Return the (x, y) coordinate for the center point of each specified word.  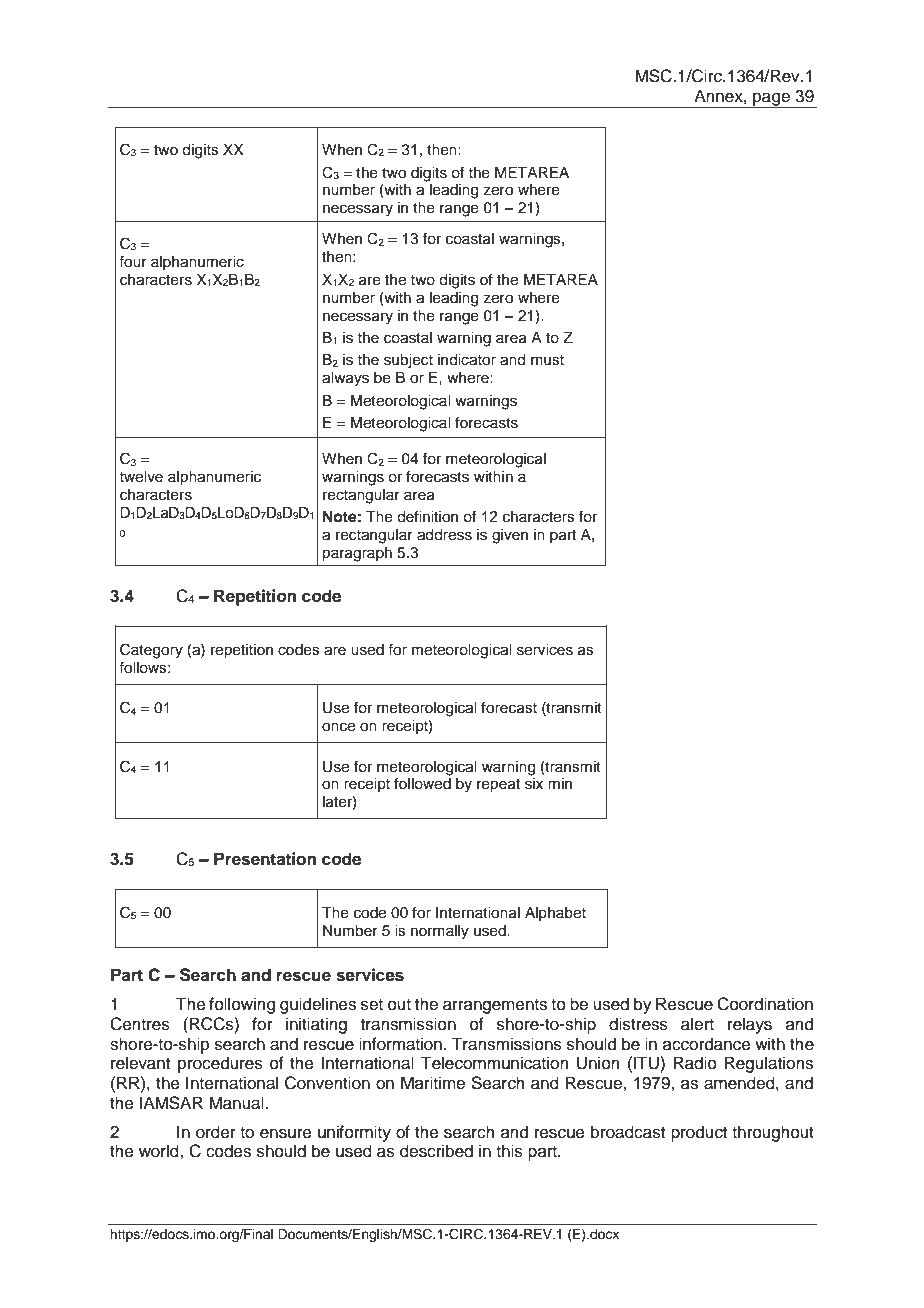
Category (151, 651)
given (510, 536)
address (444, 535)
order (216, 1132)
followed (422, 783)
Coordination (765, 1004)
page (771, 100)
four (133, 261)
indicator (467, 360)
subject (408, 361)
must (547, 360)
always (345, 379)
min (560, 783)
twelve (141, 477)
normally (440, 932)
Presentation (265, 859)
